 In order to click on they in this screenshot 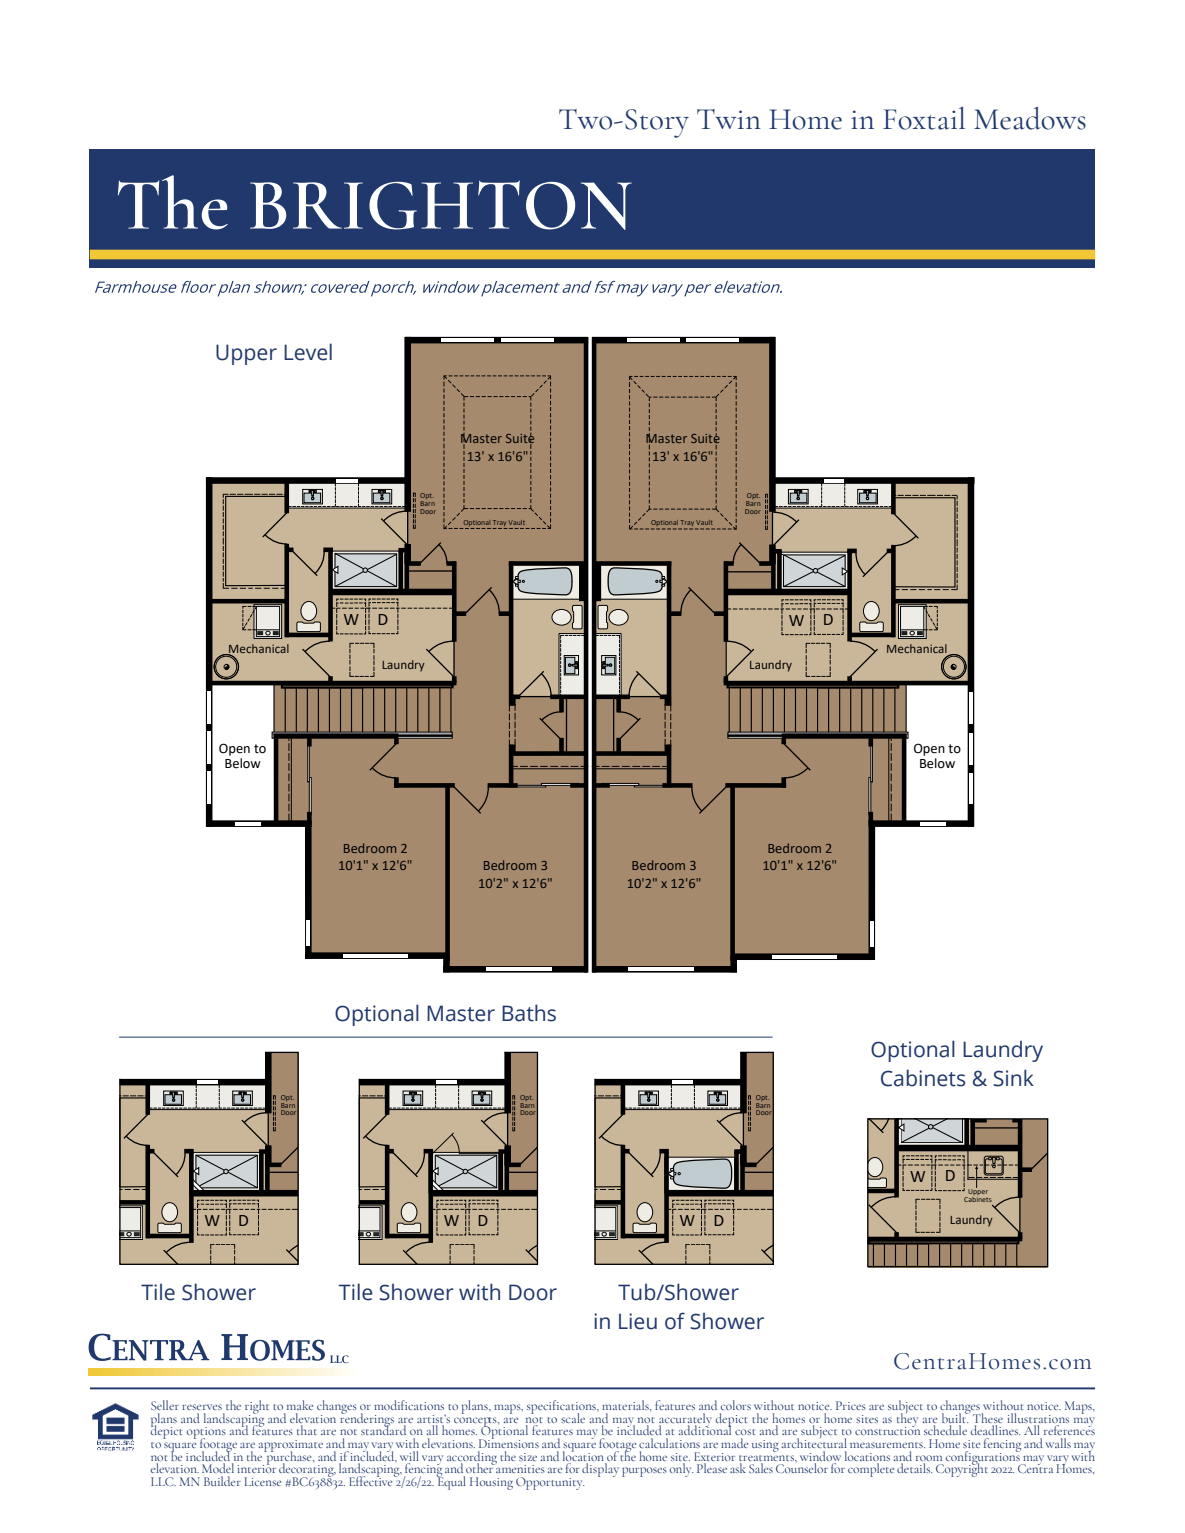, I will do `click(907, 1419)`.
